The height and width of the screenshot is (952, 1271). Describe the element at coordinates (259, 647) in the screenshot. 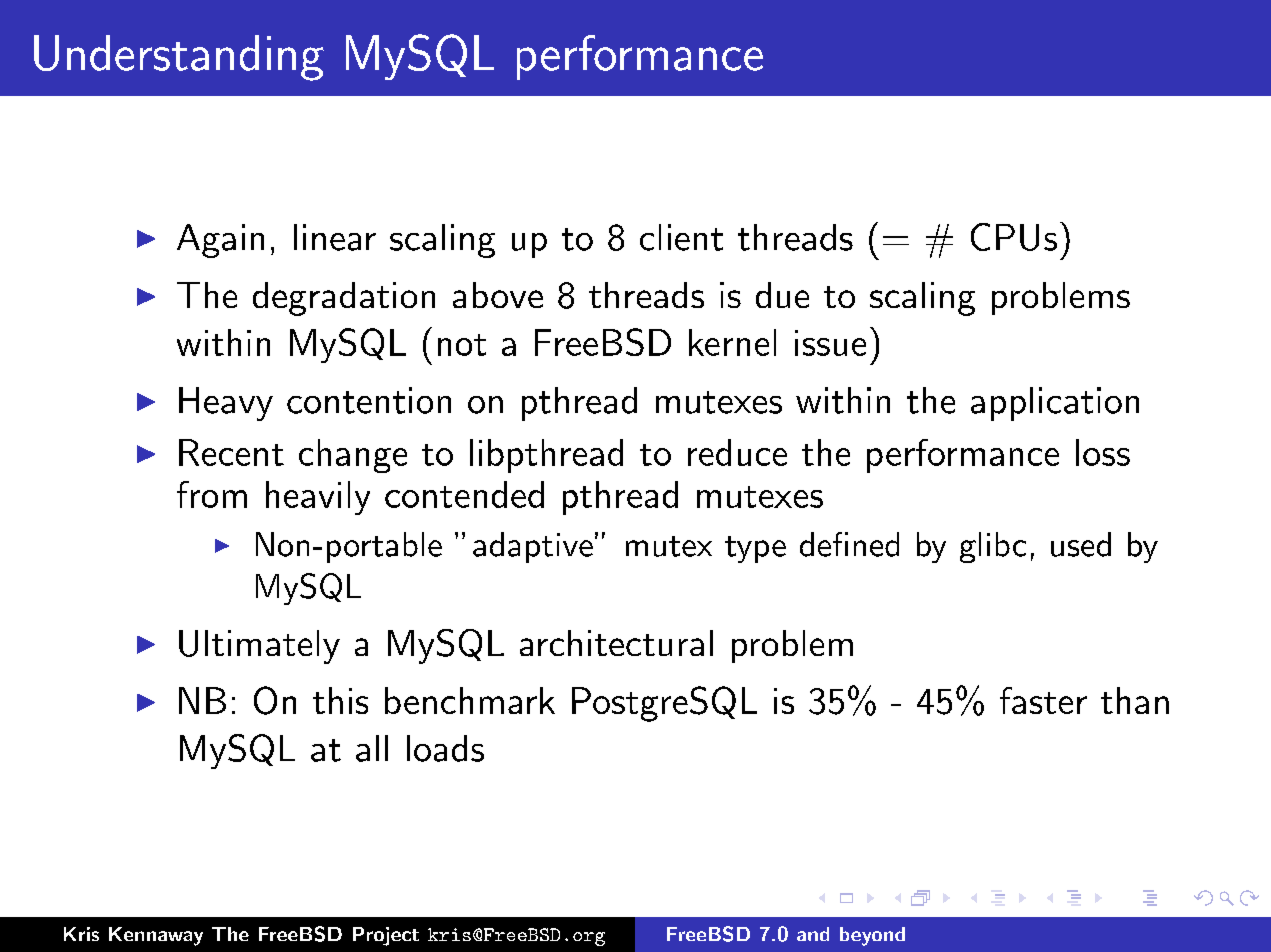

I see `Ultimately` at that location.
